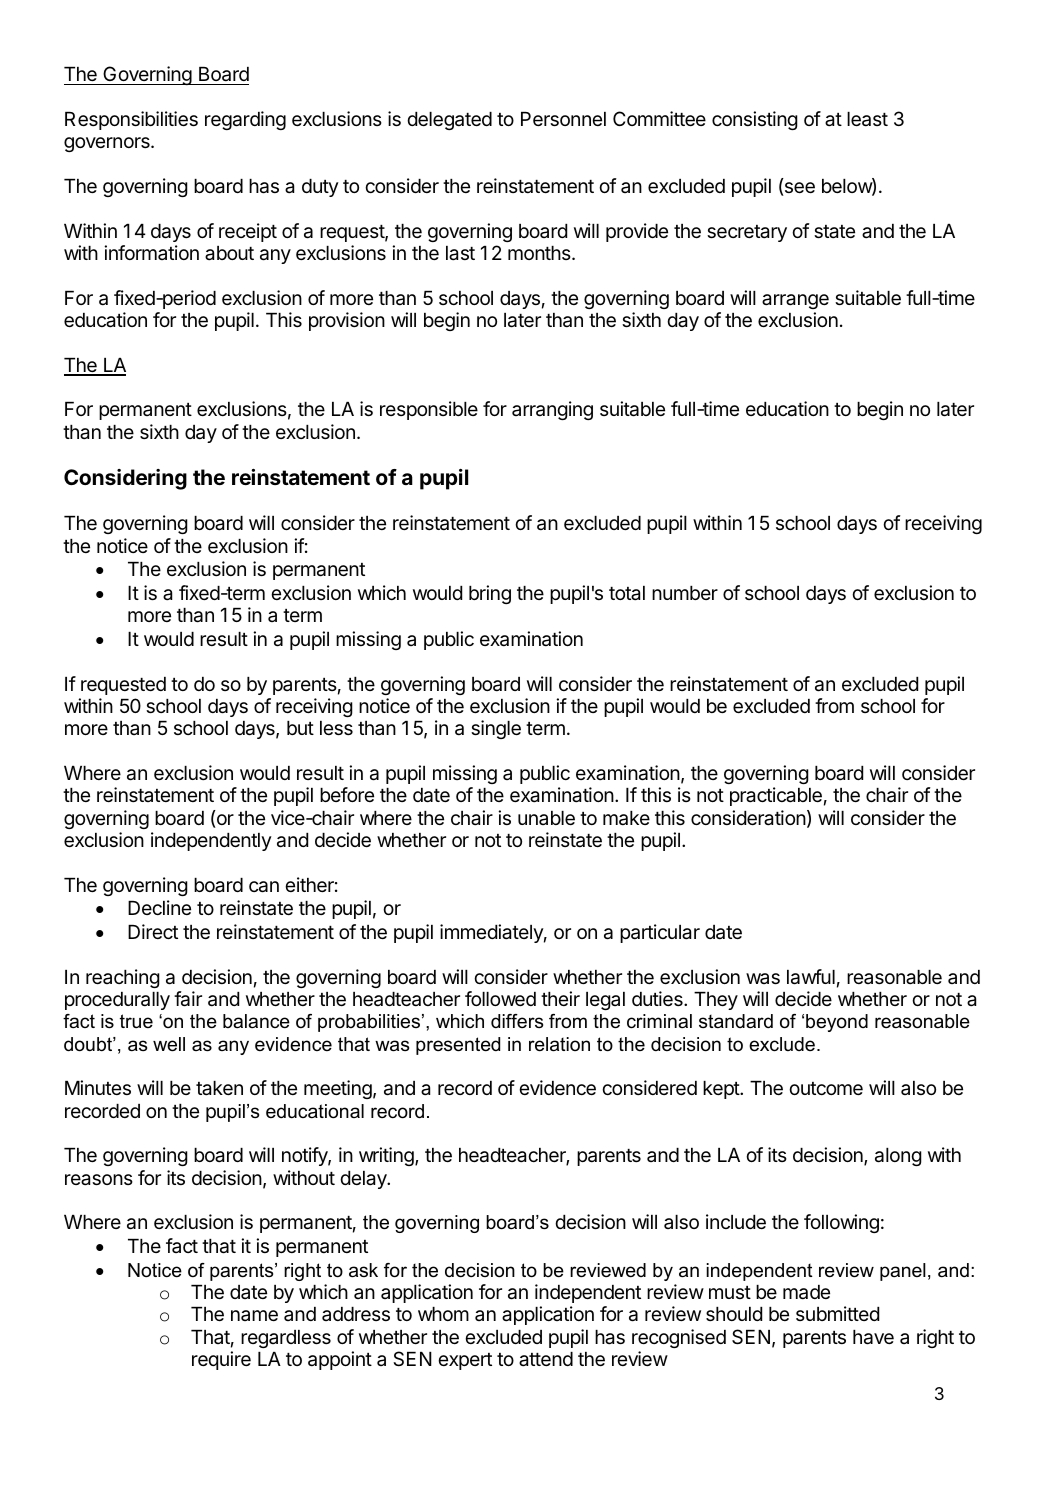  Describe the element at coordinates (221, 1360) in the screenshot. I see `require` at that location.
